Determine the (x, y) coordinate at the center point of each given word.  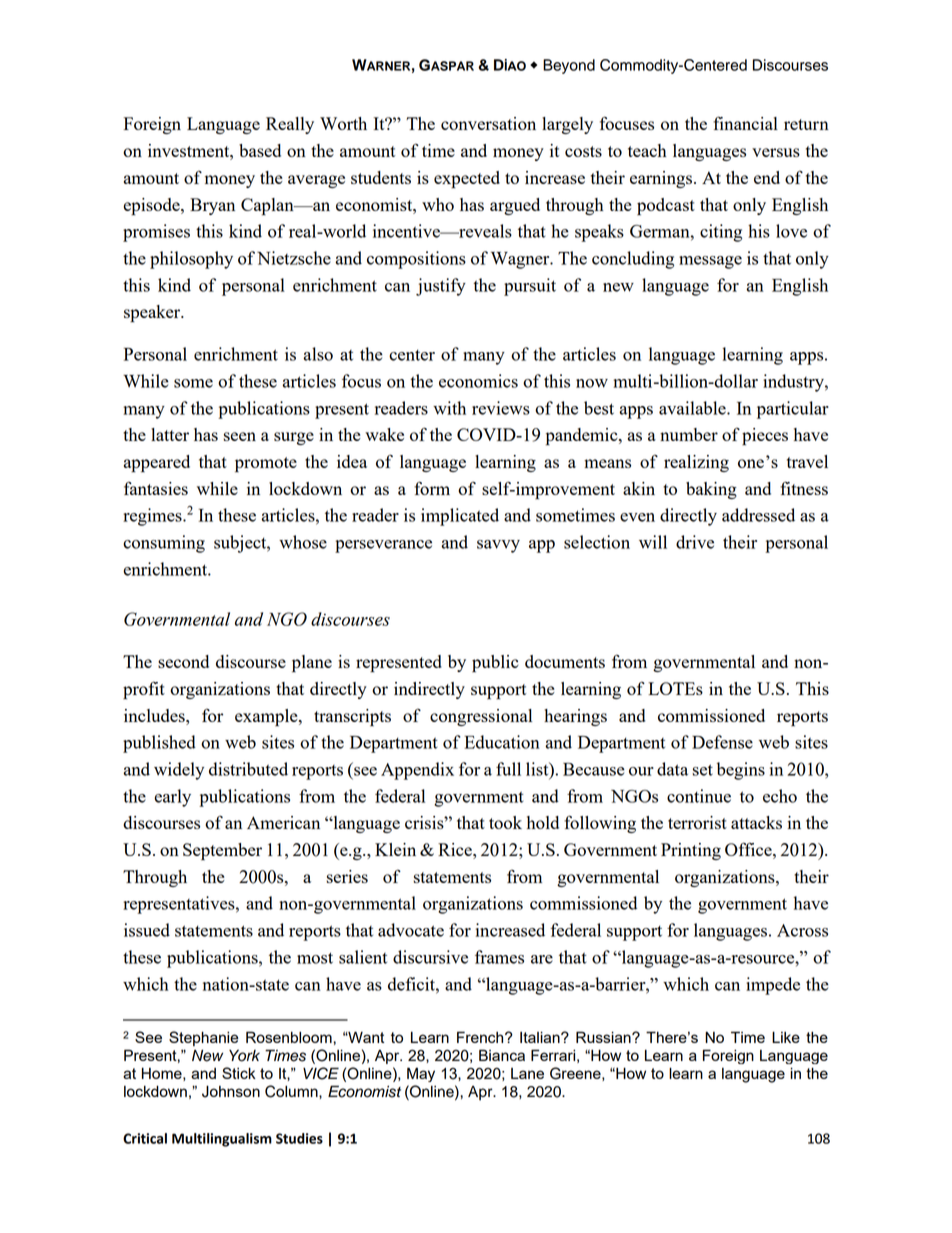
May (421, 1074)
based (260, 150)
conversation (488, 123)
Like (786, 1037)
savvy (498, 546)
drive (695, 542)
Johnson (231, 1091)
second (183, 661)
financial (745, 123)
